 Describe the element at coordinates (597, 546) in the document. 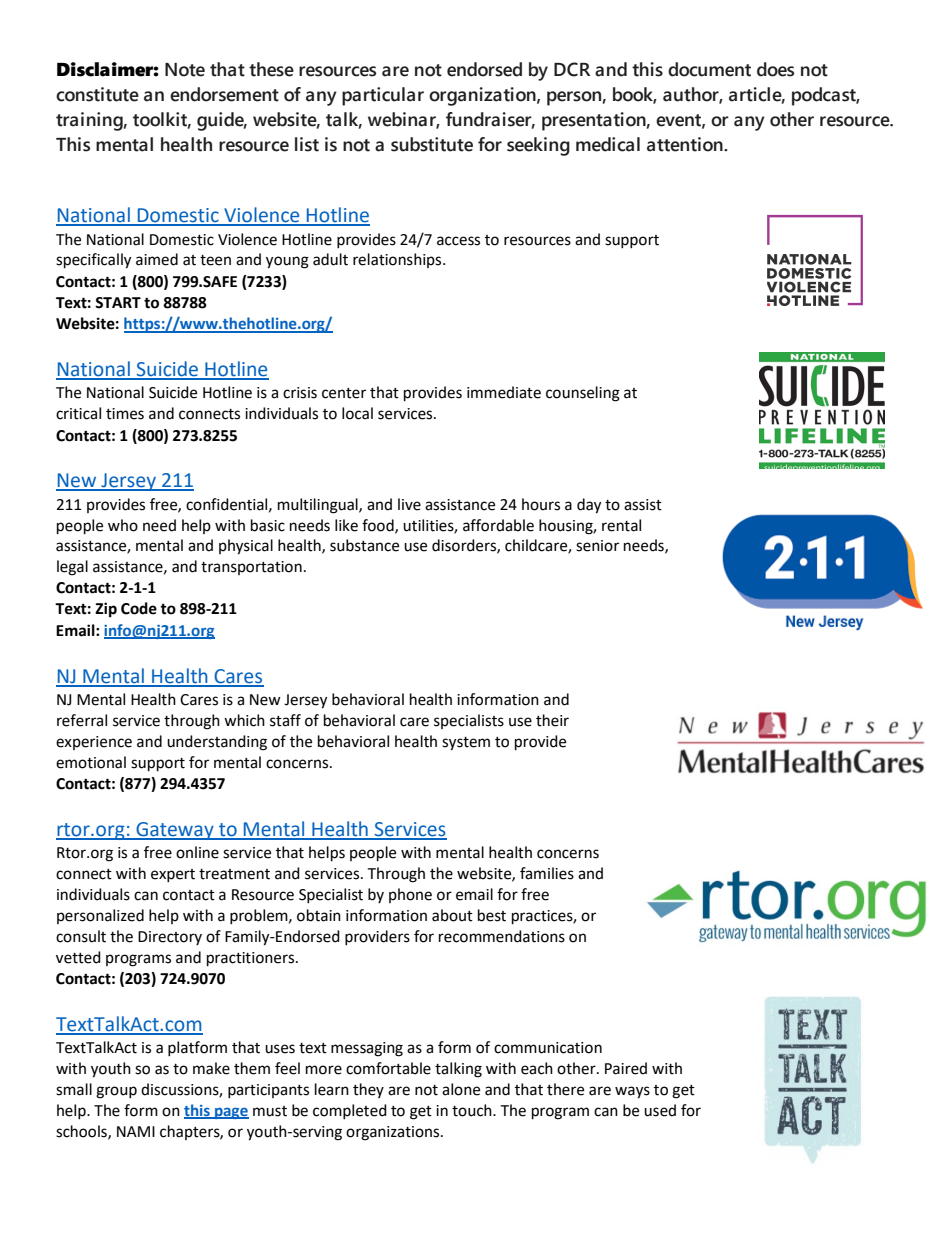

I see `senior` at that location.
